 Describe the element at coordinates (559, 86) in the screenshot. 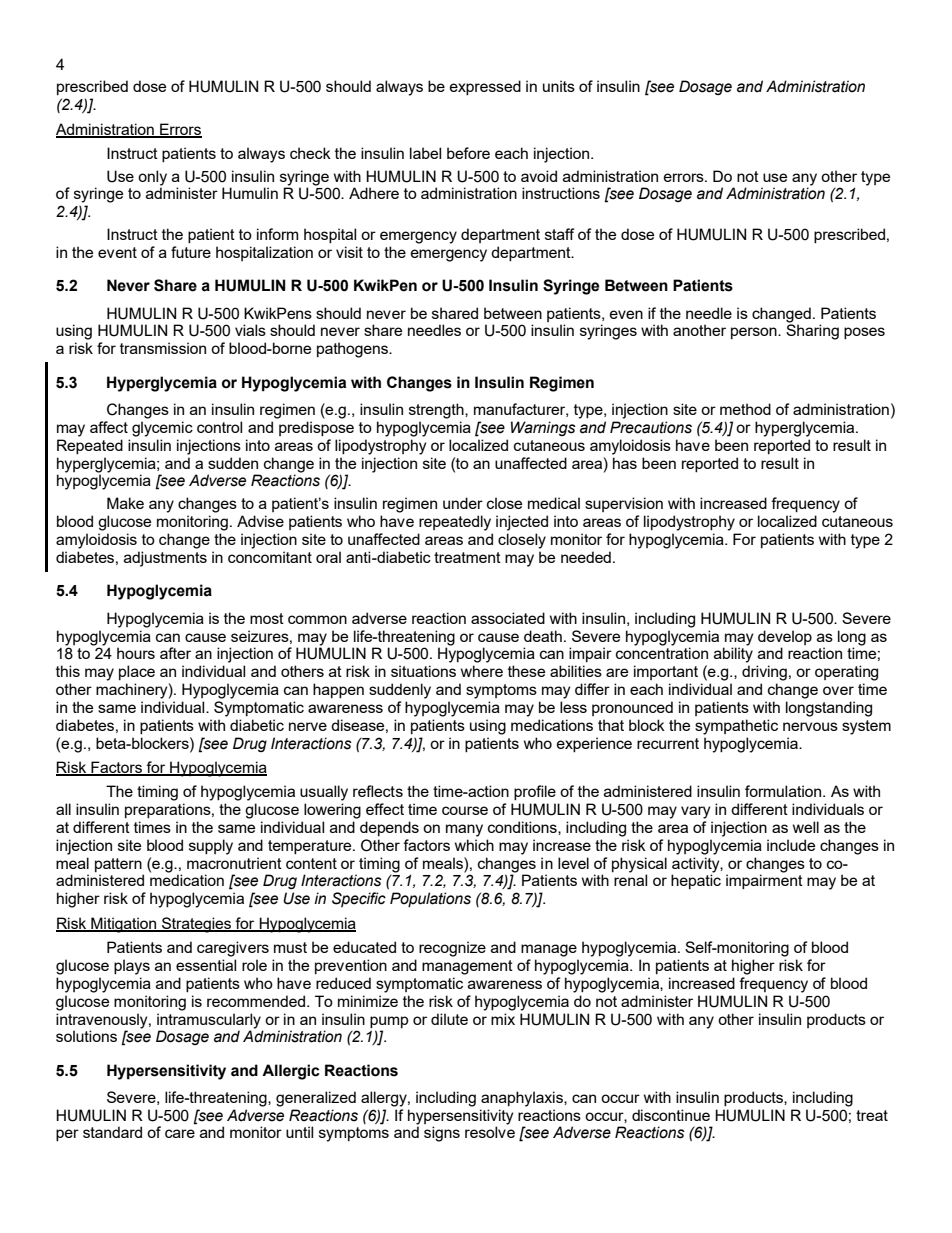

I see `units` at that location.
